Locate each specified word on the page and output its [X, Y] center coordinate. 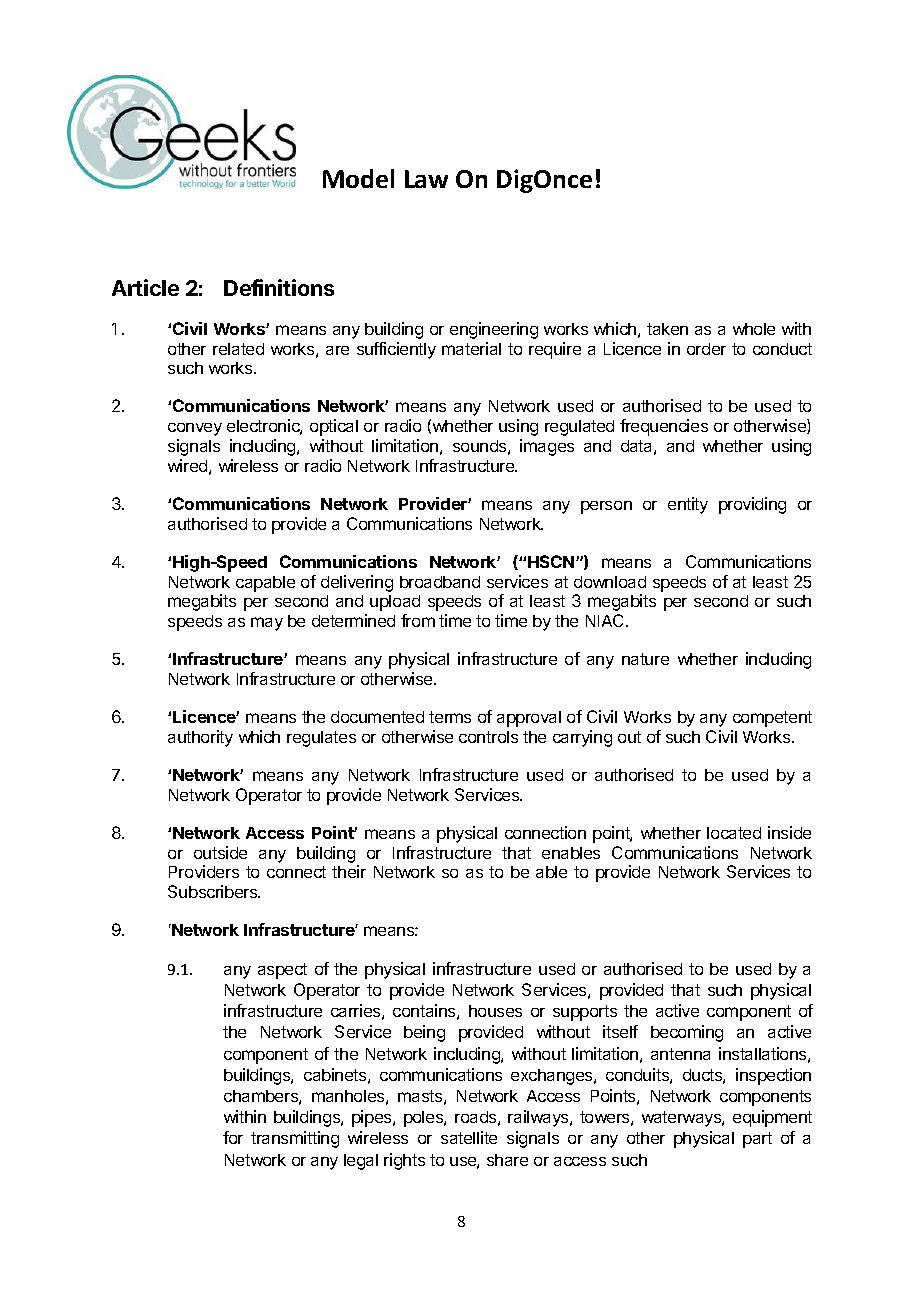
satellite [469, 1137]
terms [450, 717]
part [757, 1140]
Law [426, 179]
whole [754, 329]
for [233, 1137]
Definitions [279, 287]
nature [645, 659]
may [267, 624]
